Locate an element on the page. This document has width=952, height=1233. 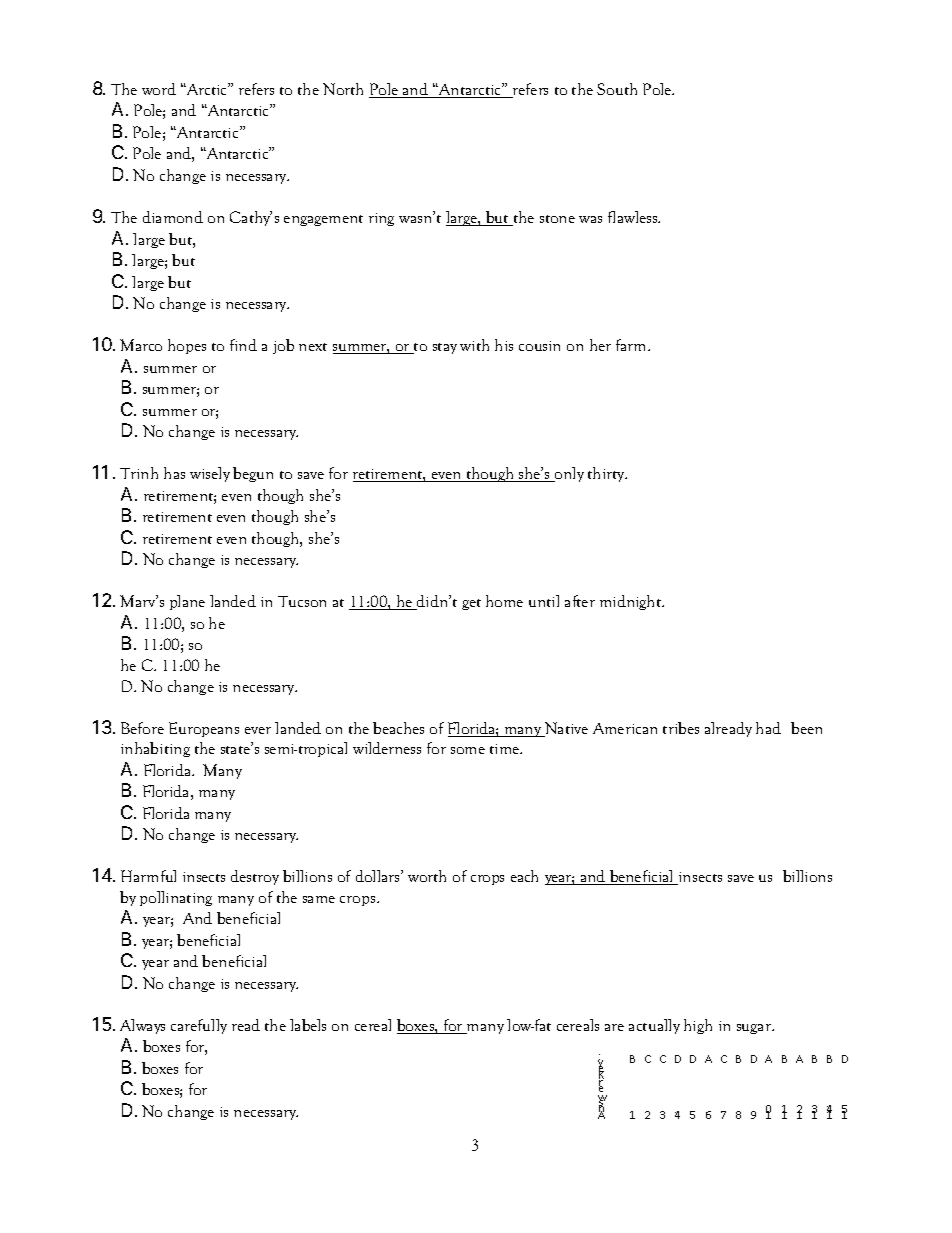
North is located at coordinates (343, 89).
